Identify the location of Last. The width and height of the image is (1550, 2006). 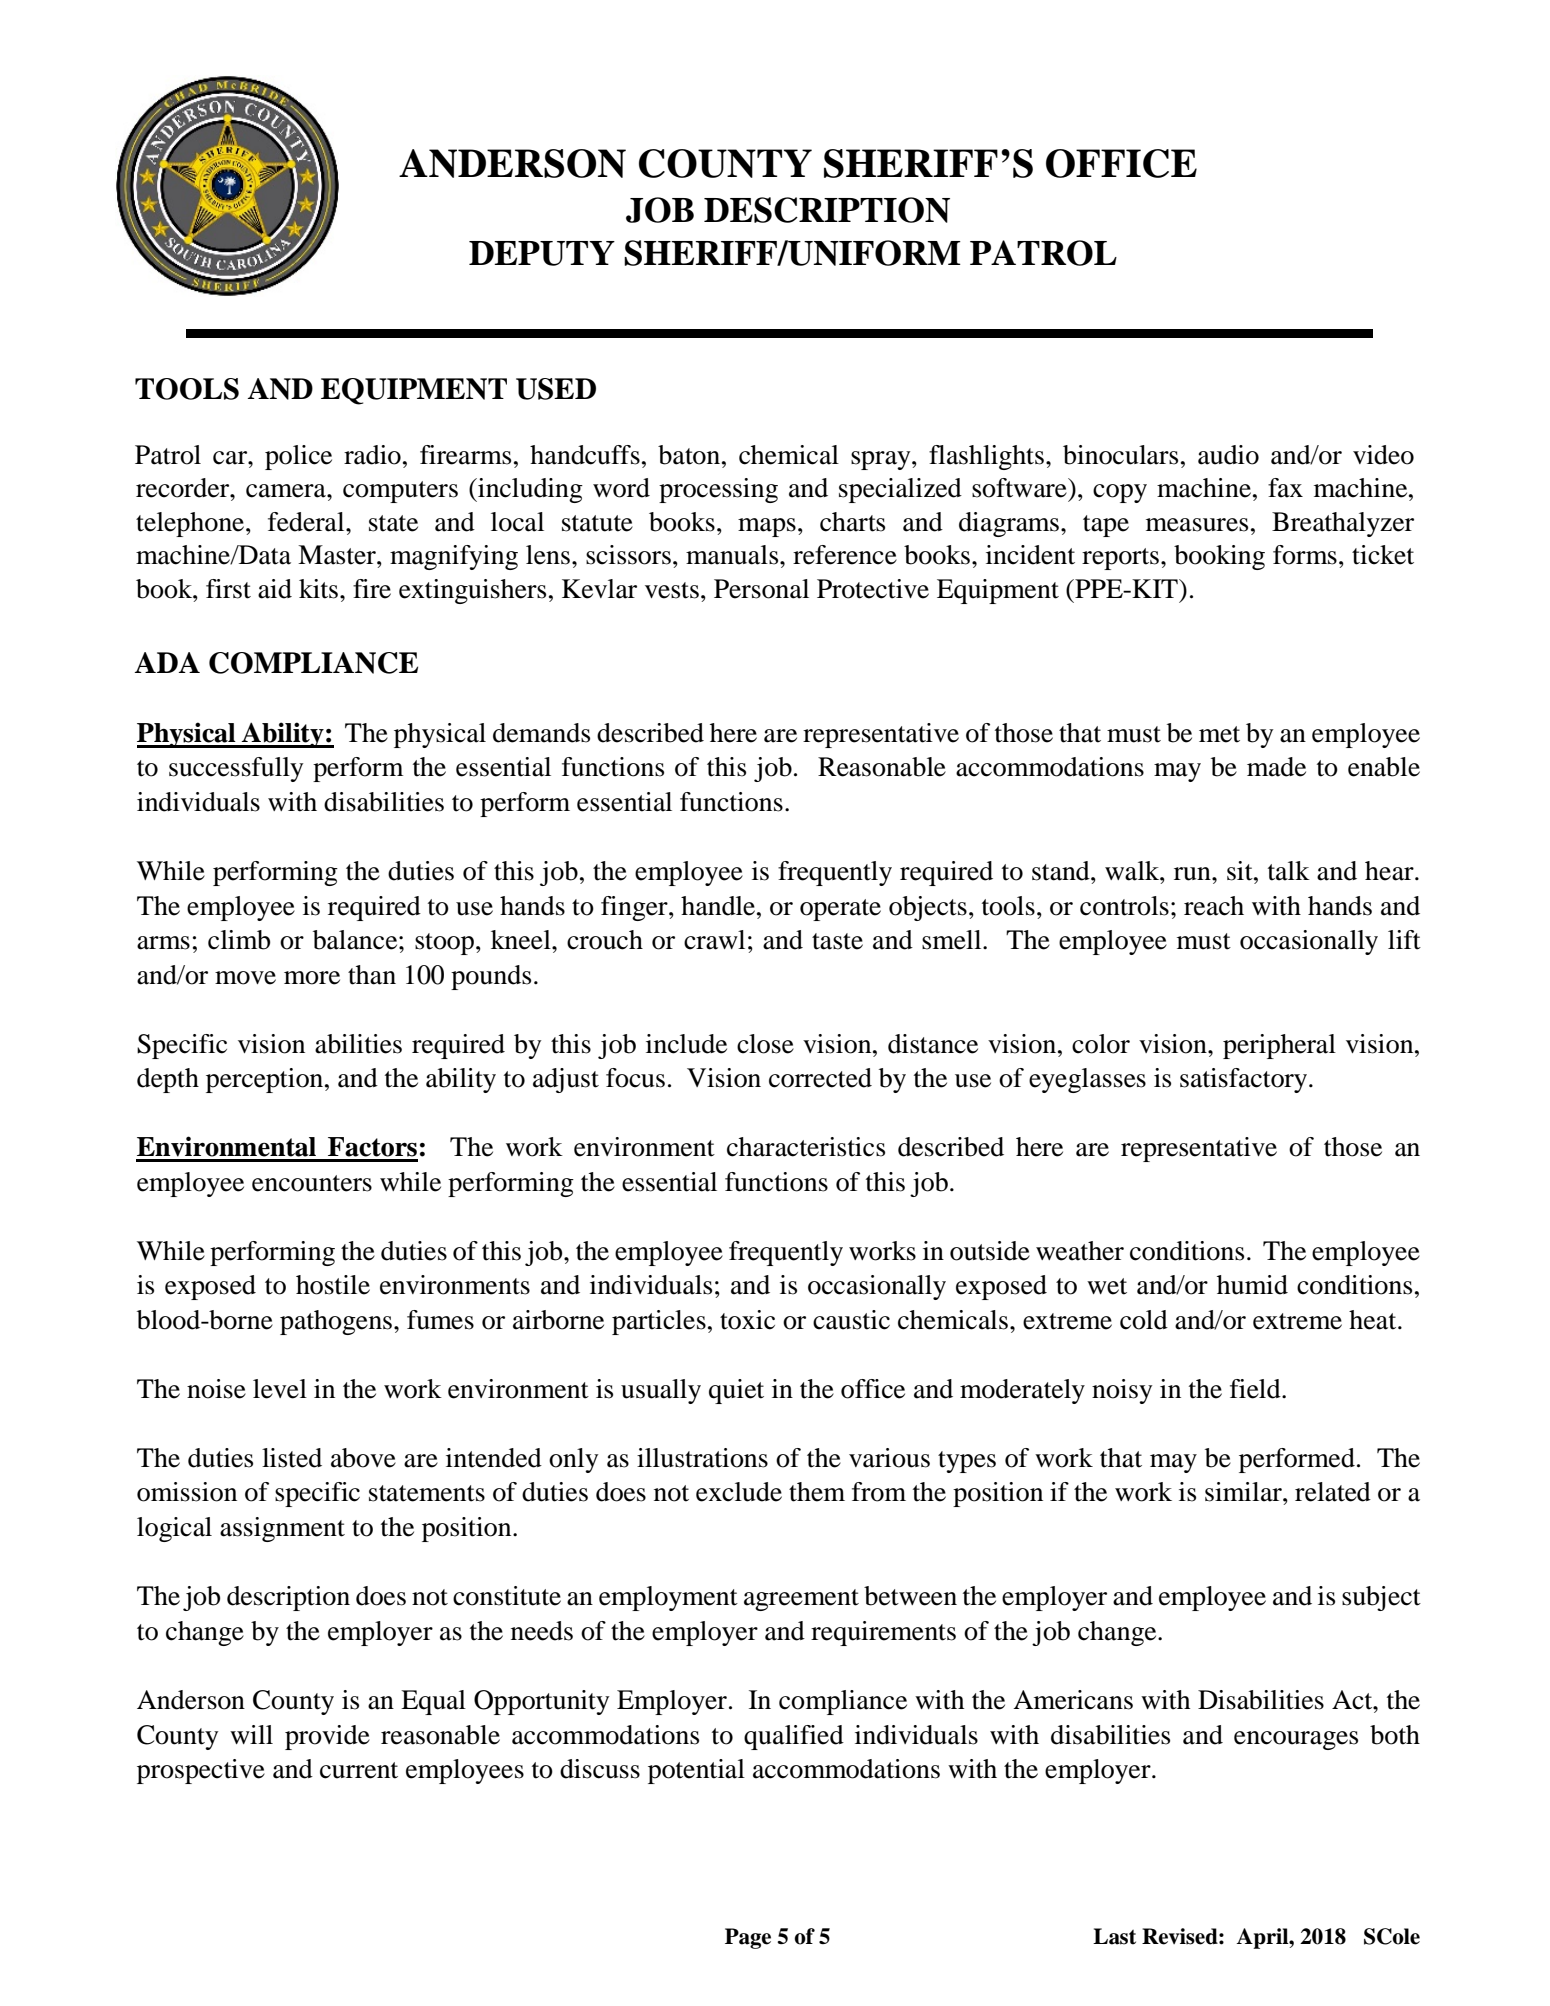
(1114, 1936).
